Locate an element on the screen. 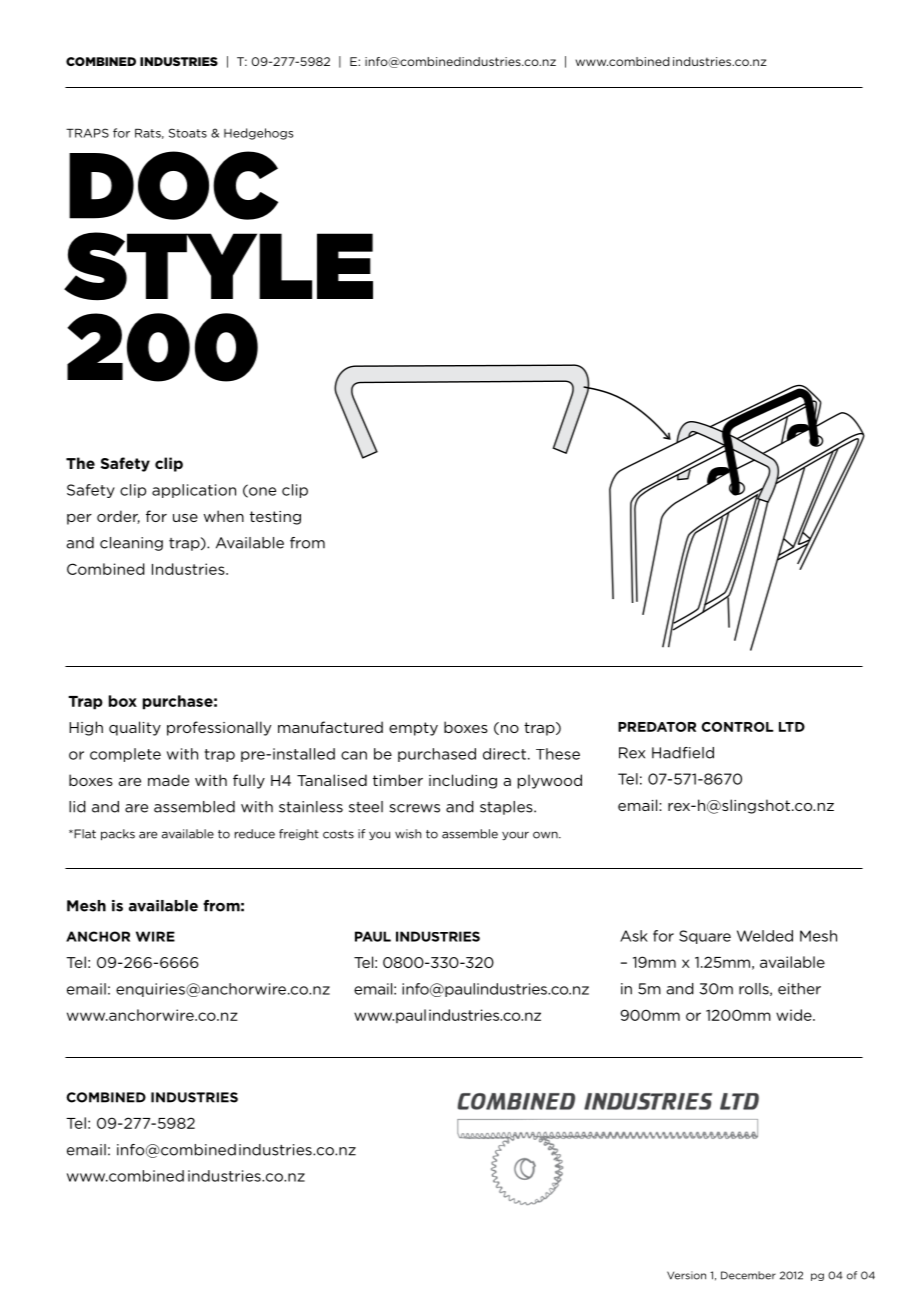  STYLE is located at coordinates (218, 266).
